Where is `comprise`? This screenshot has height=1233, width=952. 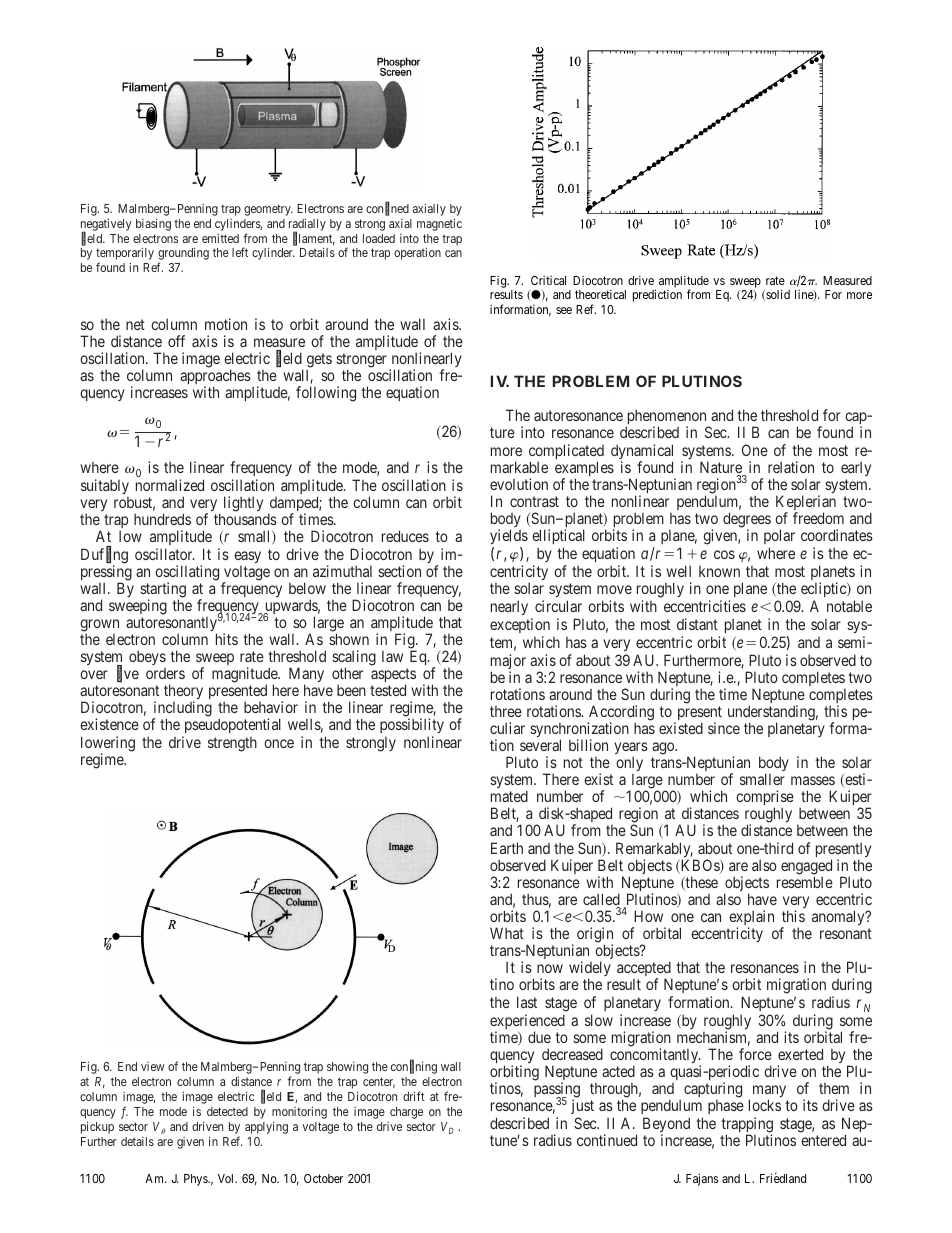
comprise is located at coordinates (765, 799).
